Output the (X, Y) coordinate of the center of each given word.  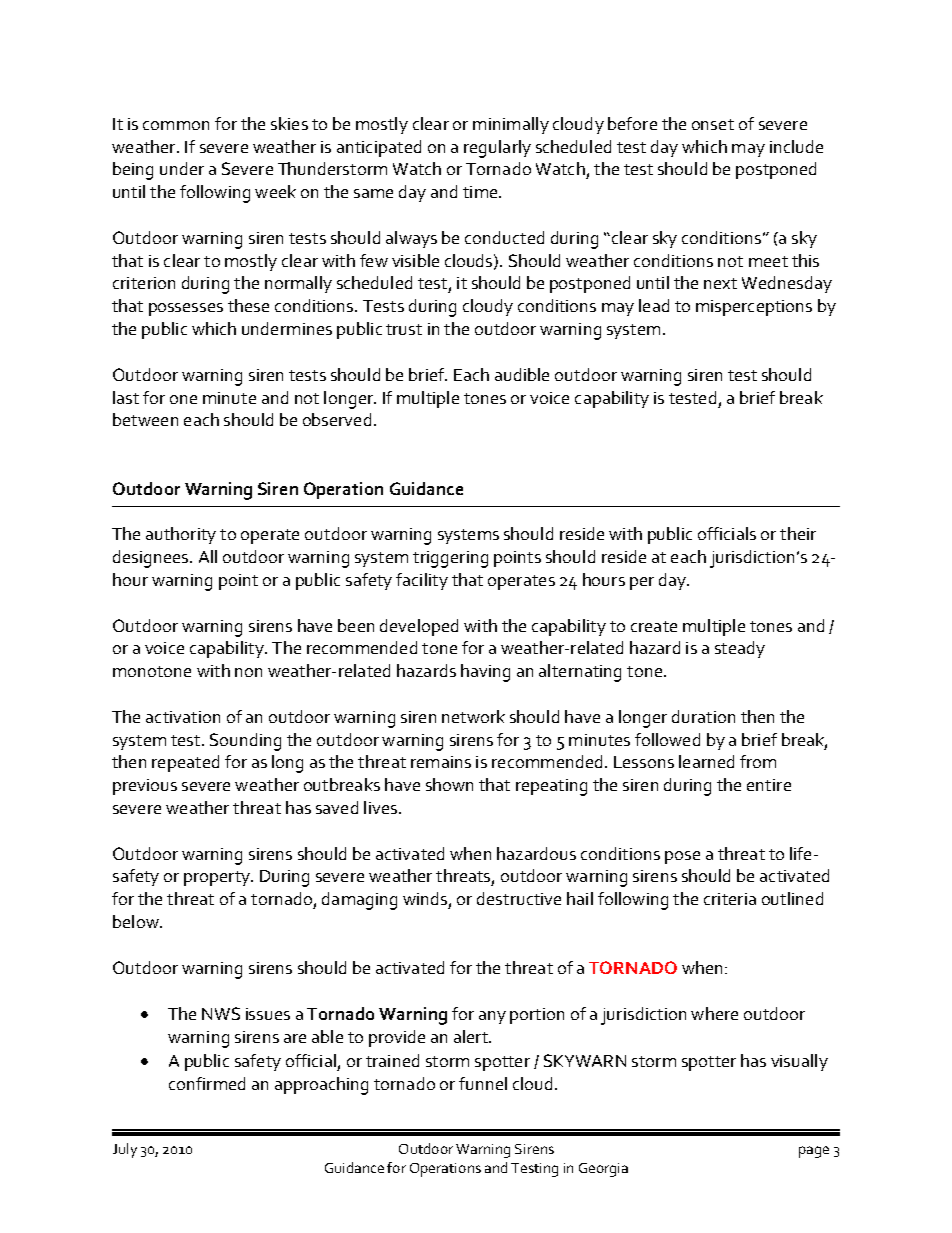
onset (713, 124)
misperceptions (754, 308)
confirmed (207, 1083)
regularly (497, 149)
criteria (730, 899)
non (248, 672)
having (485, 673)
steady (740, 649)
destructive (519, 898)
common (176, 125)
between (145, 419)
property (218, 878)
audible (522, 374)
